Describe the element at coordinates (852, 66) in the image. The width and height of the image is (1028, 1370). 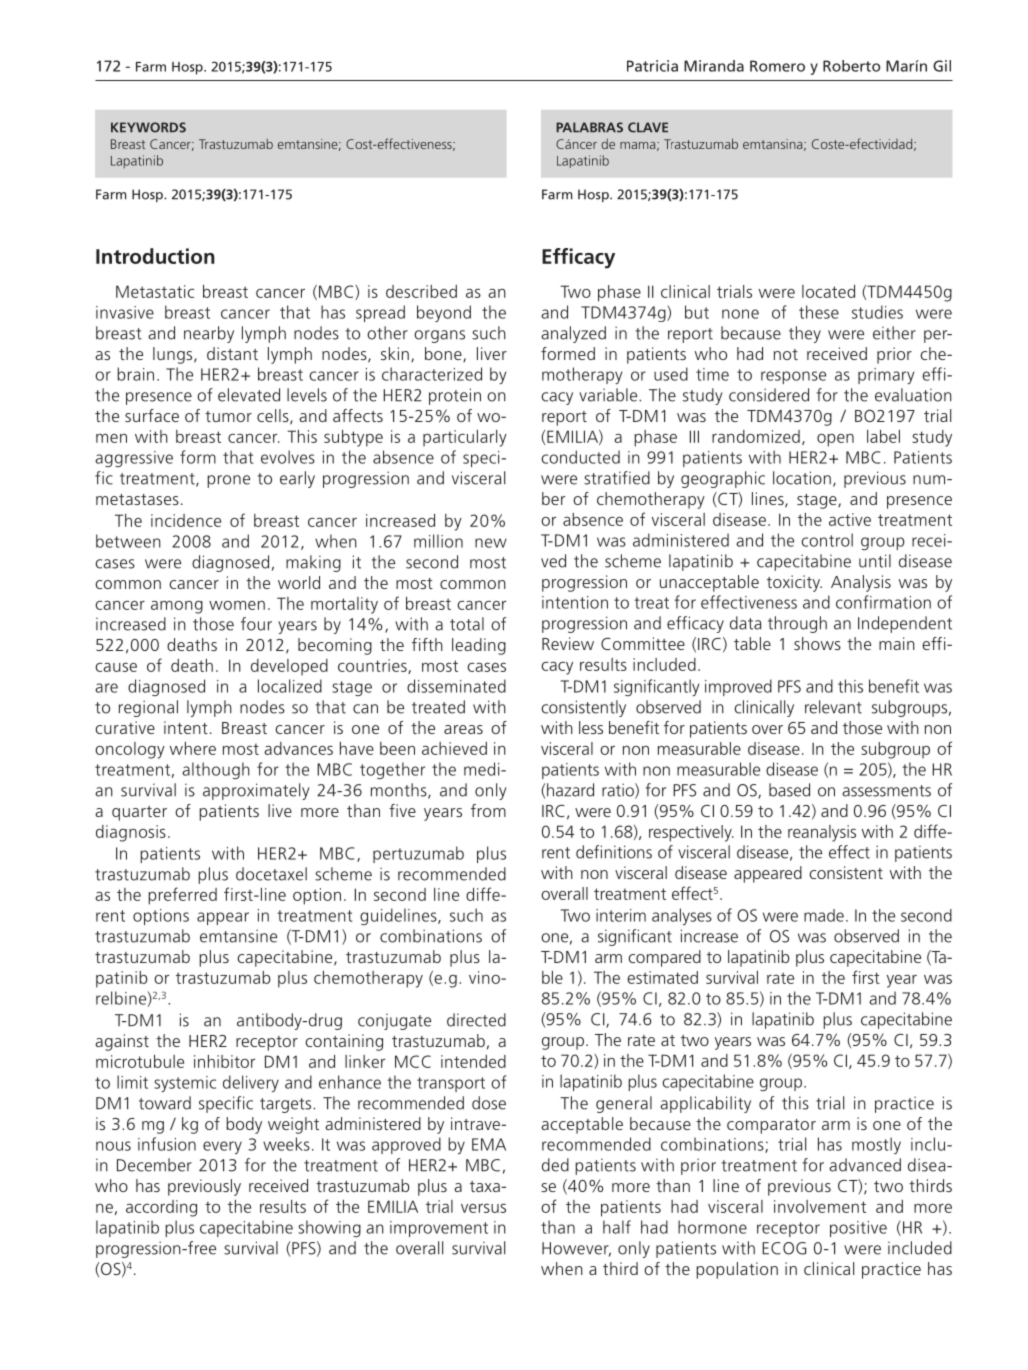
I see `Roberto` at that location.
